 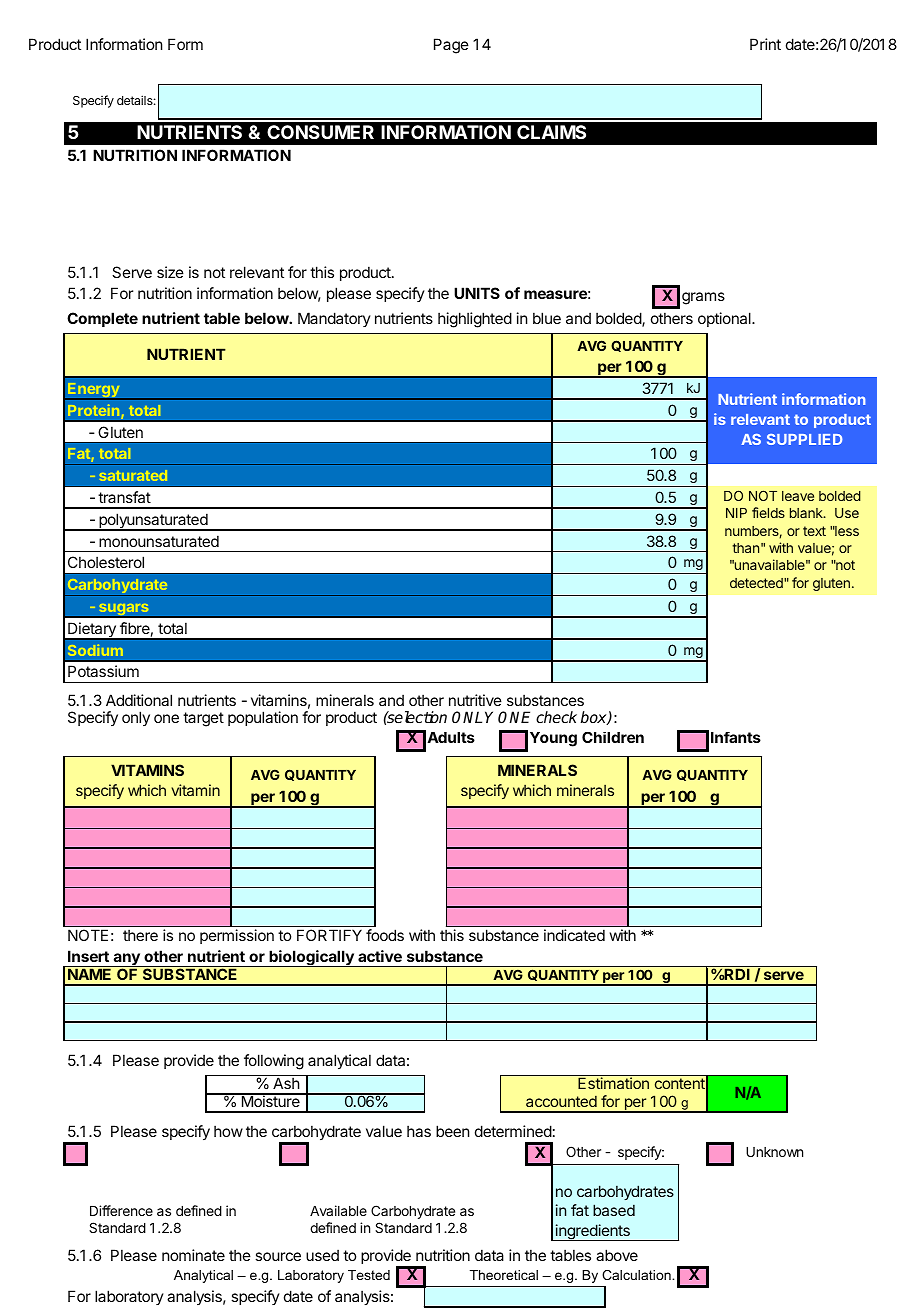 What do you see at coordinates (475, 320) in the image?
I see `highlighted` at bounding box center [475, 320].
